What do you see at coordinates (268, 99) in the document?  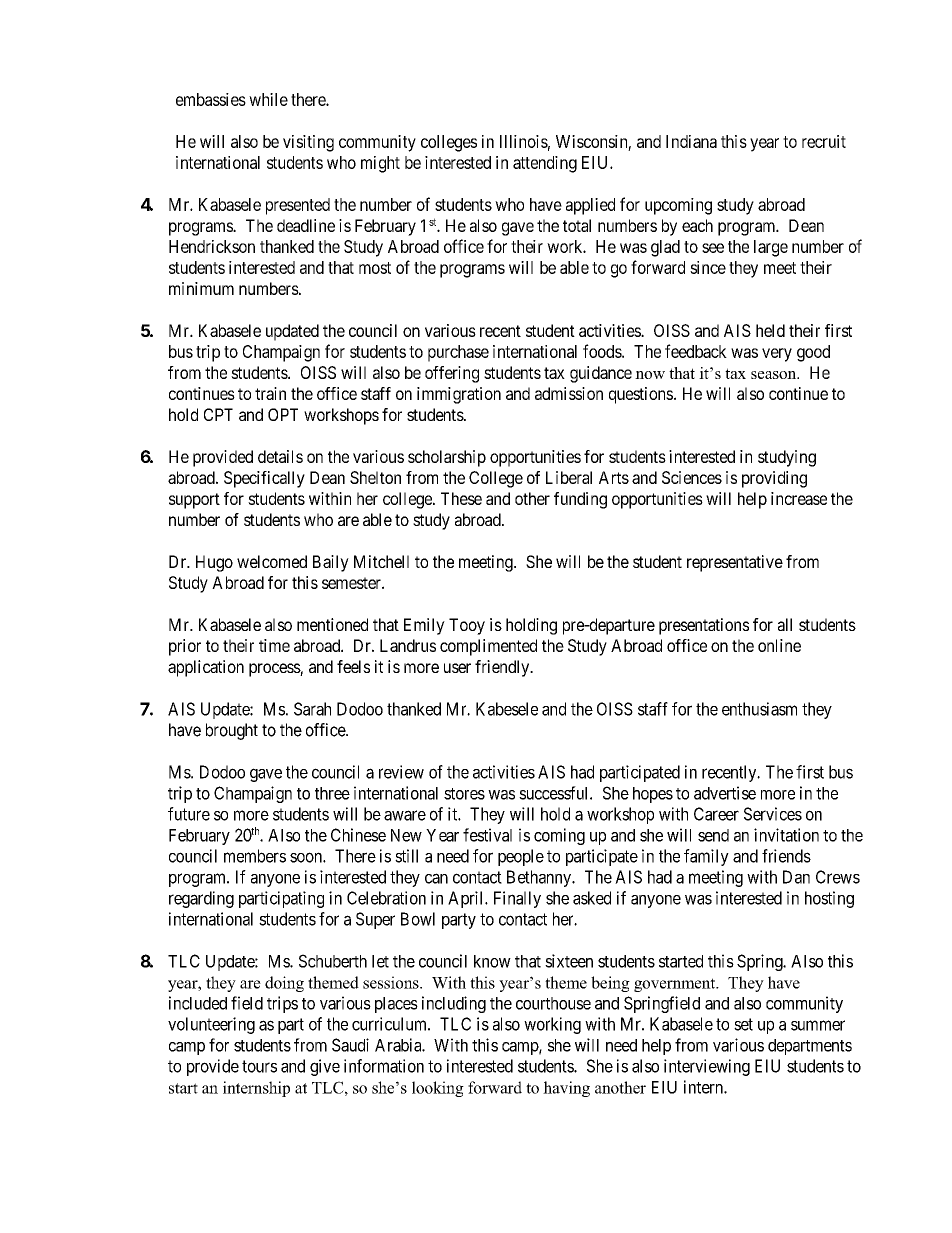 I see `while` at bounding box center [268, 99].
